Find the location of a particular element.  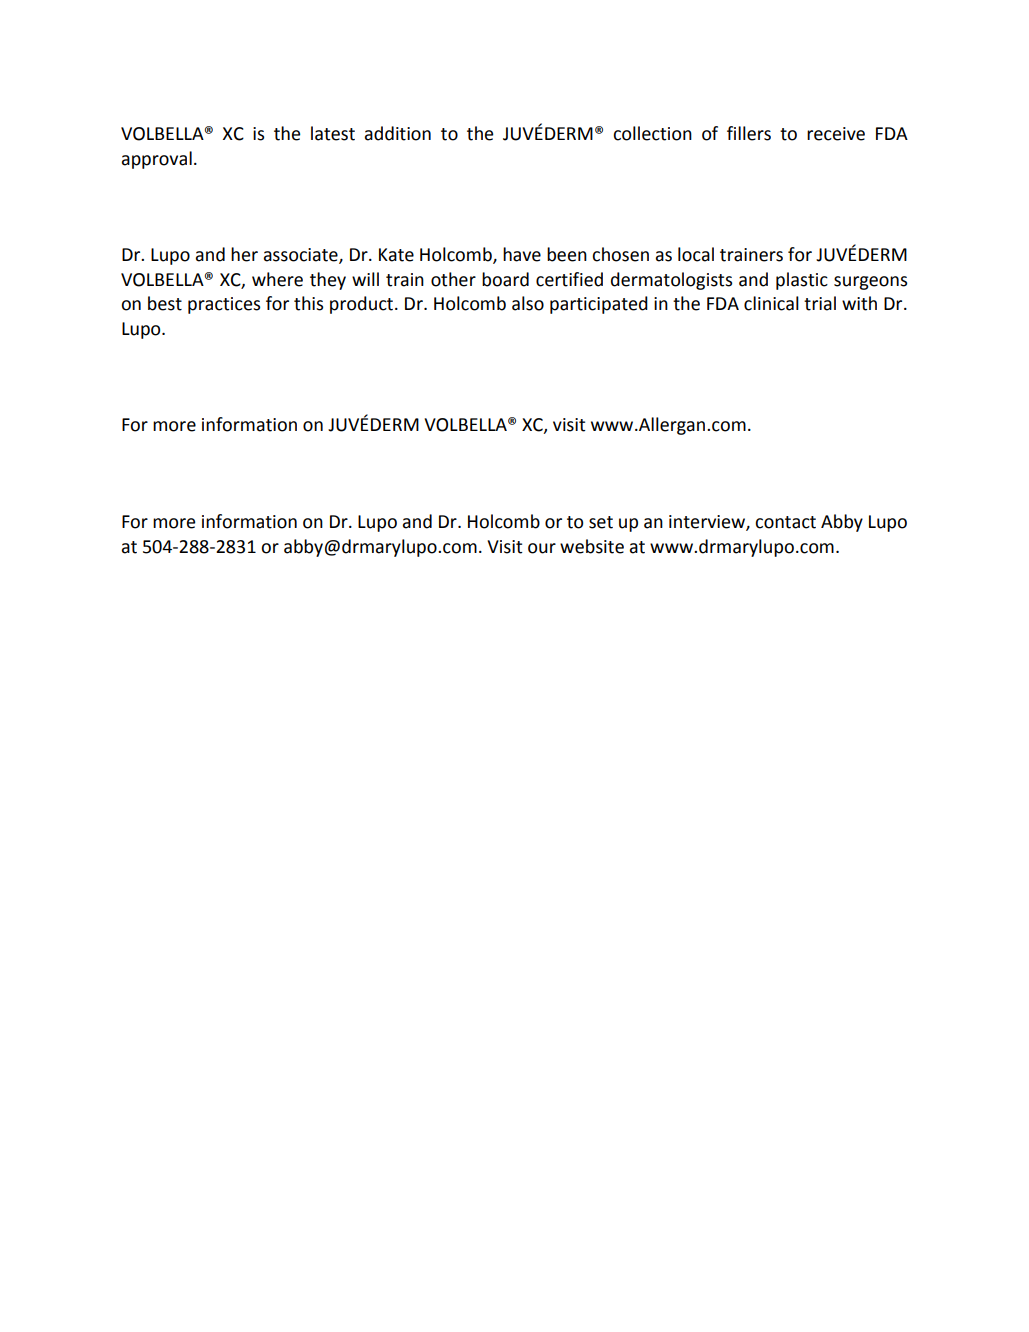

approval is located at coordinates (157, 160).
